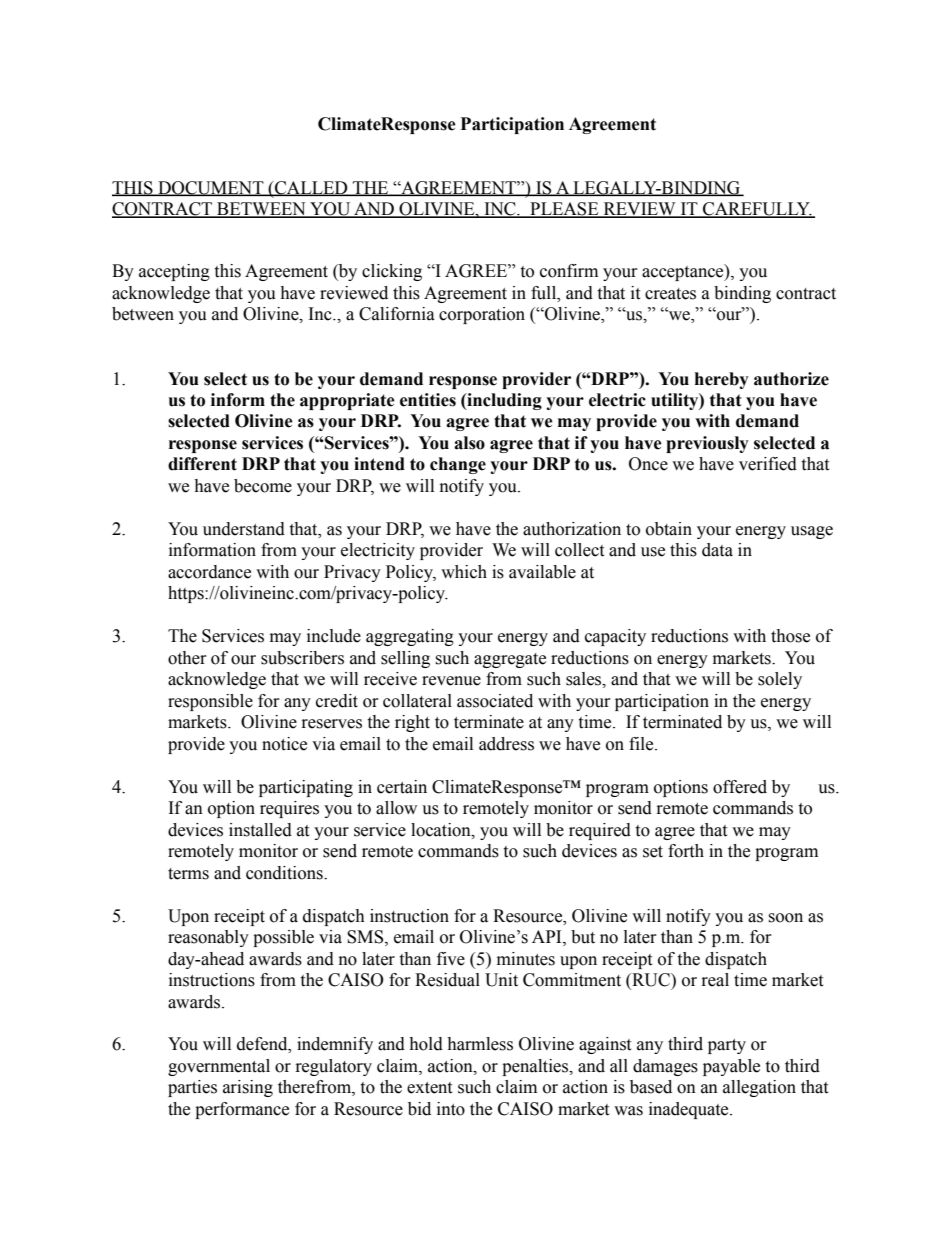  I want to click on DOCUMENT, so click(211, 188).
